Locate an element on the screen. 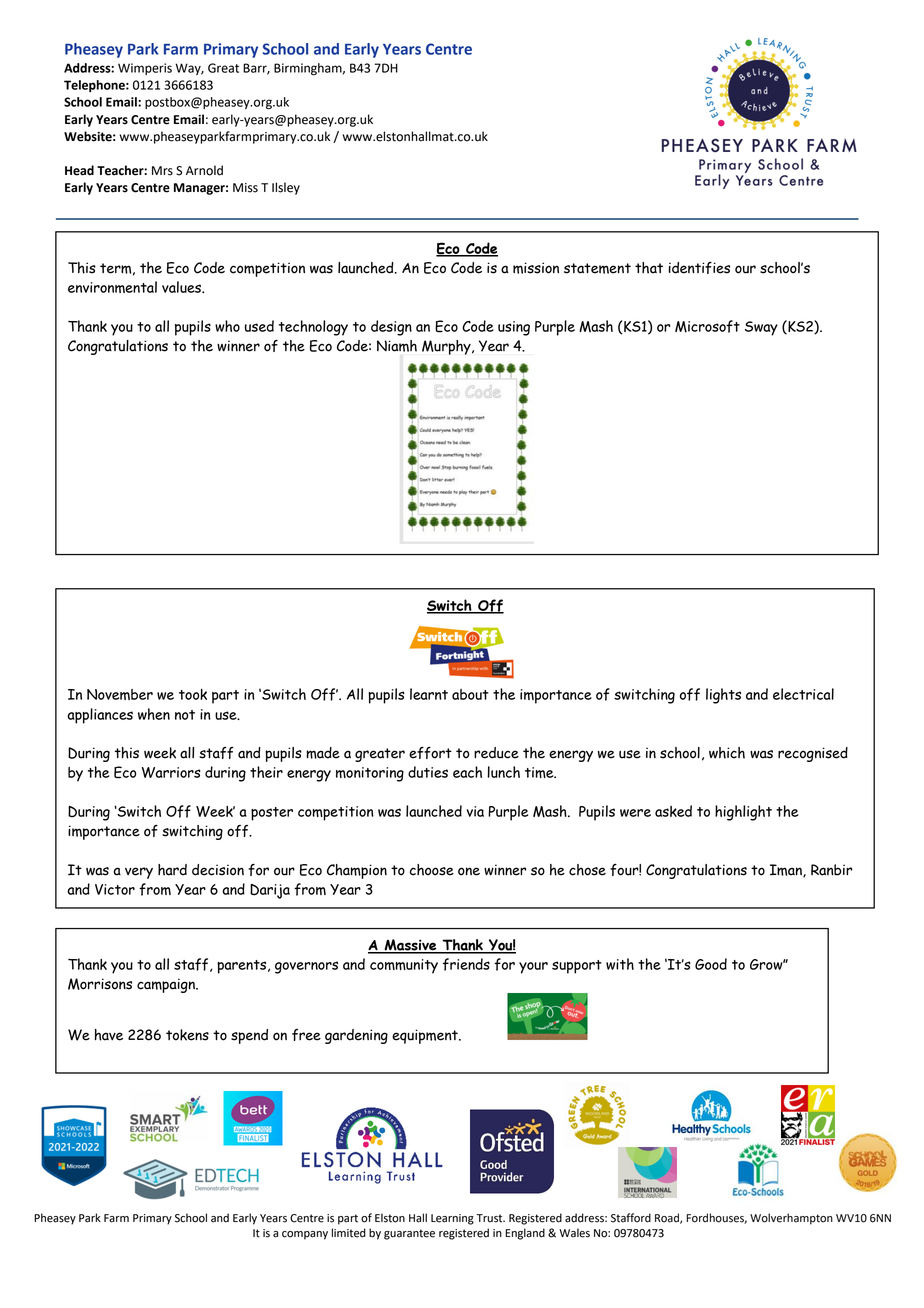 This screenshot has width=924, height=1308. Warriors is located at coordinates (171, 772).
